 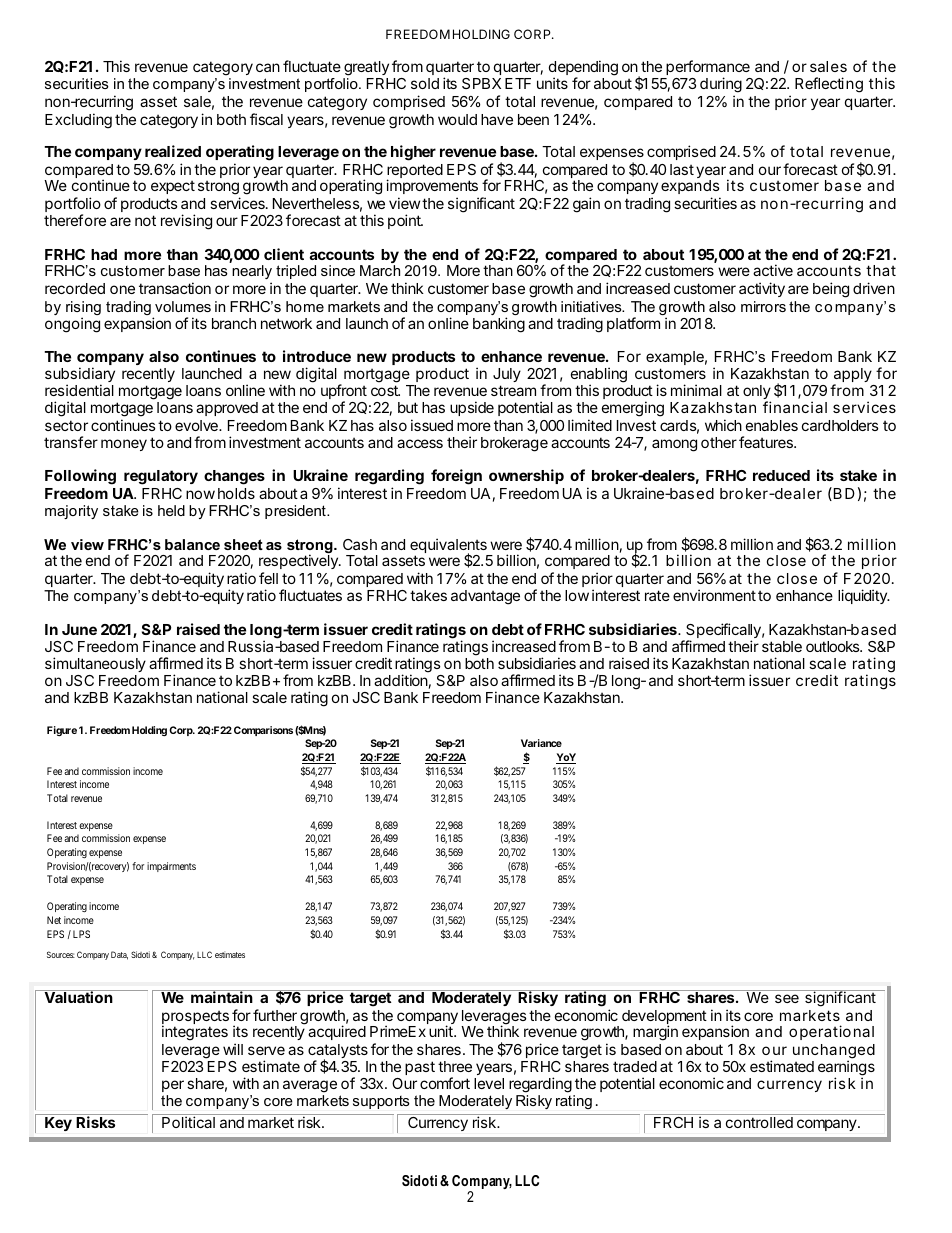 What do you see at coordinates (757, 393) in the image?
I see `only` at bounding box center [757, 393].
